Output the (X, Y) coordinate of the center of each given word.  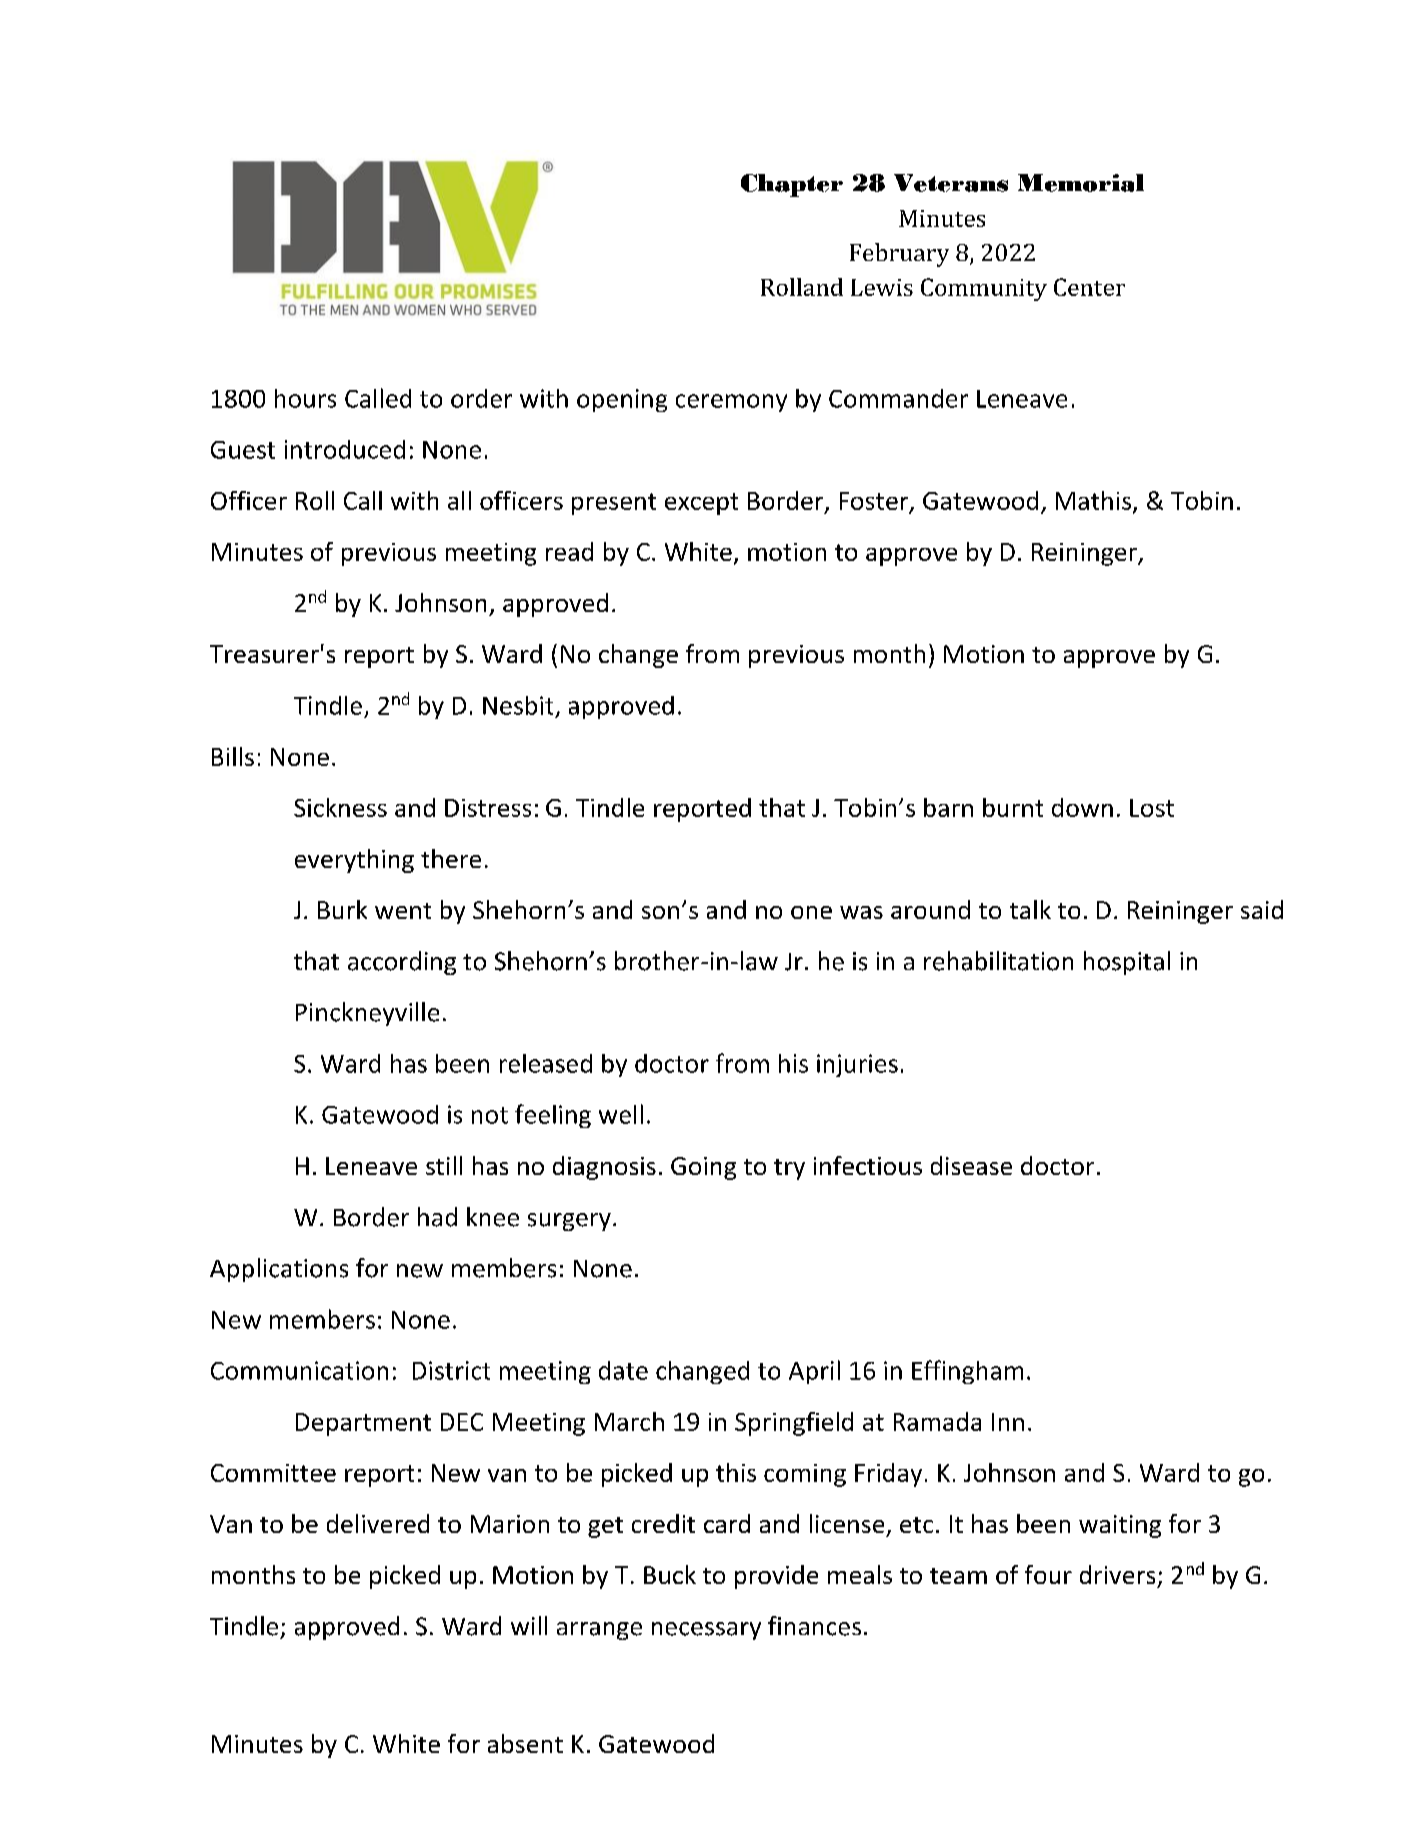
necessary (706, 1631)
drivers (1117, 1574)
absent (525, 1743)
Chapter (792, 185)
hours (305, 398)
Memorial (1081, 183)
